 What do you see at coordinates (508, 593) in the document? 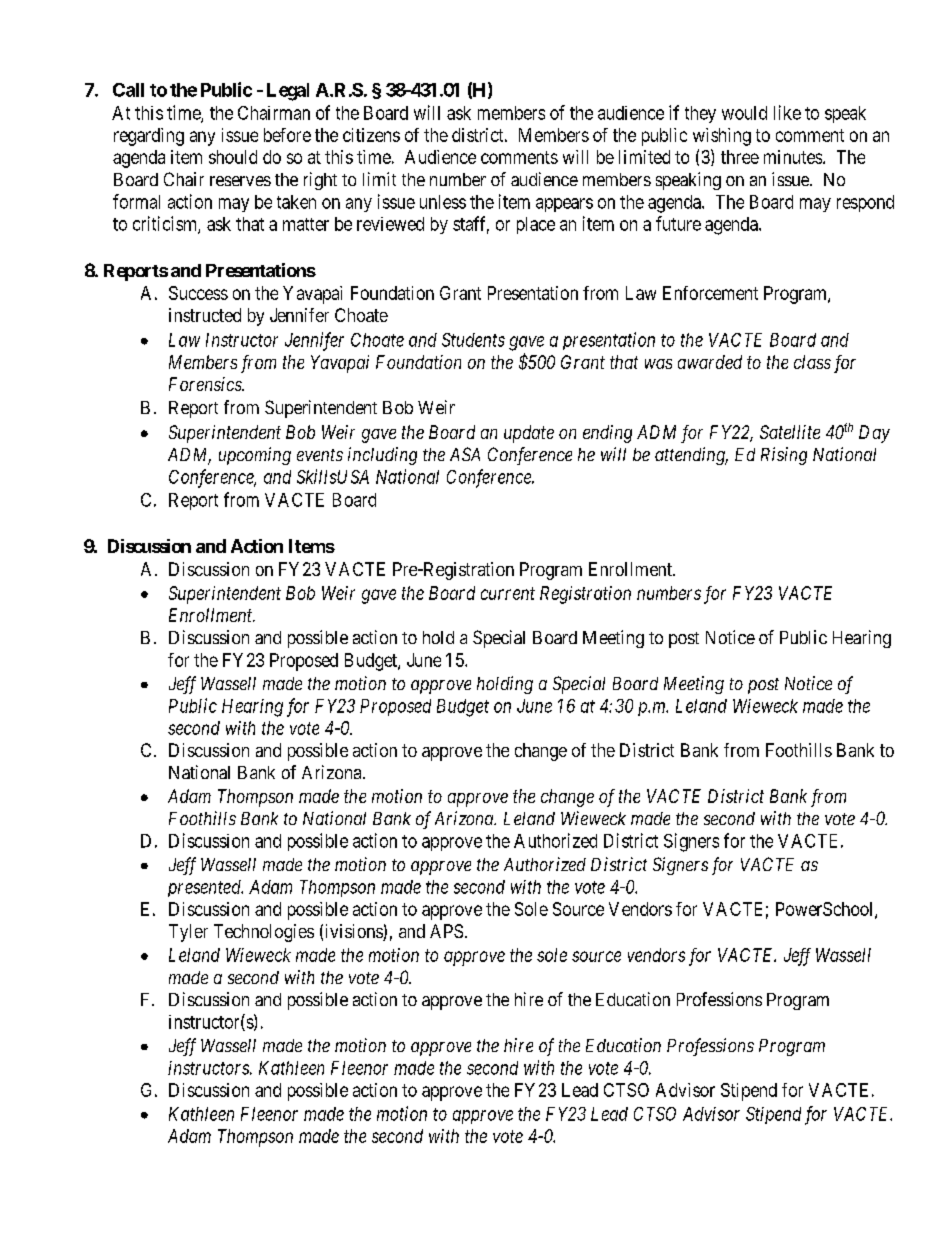
I see `current` at bounding box center [508, 593].
